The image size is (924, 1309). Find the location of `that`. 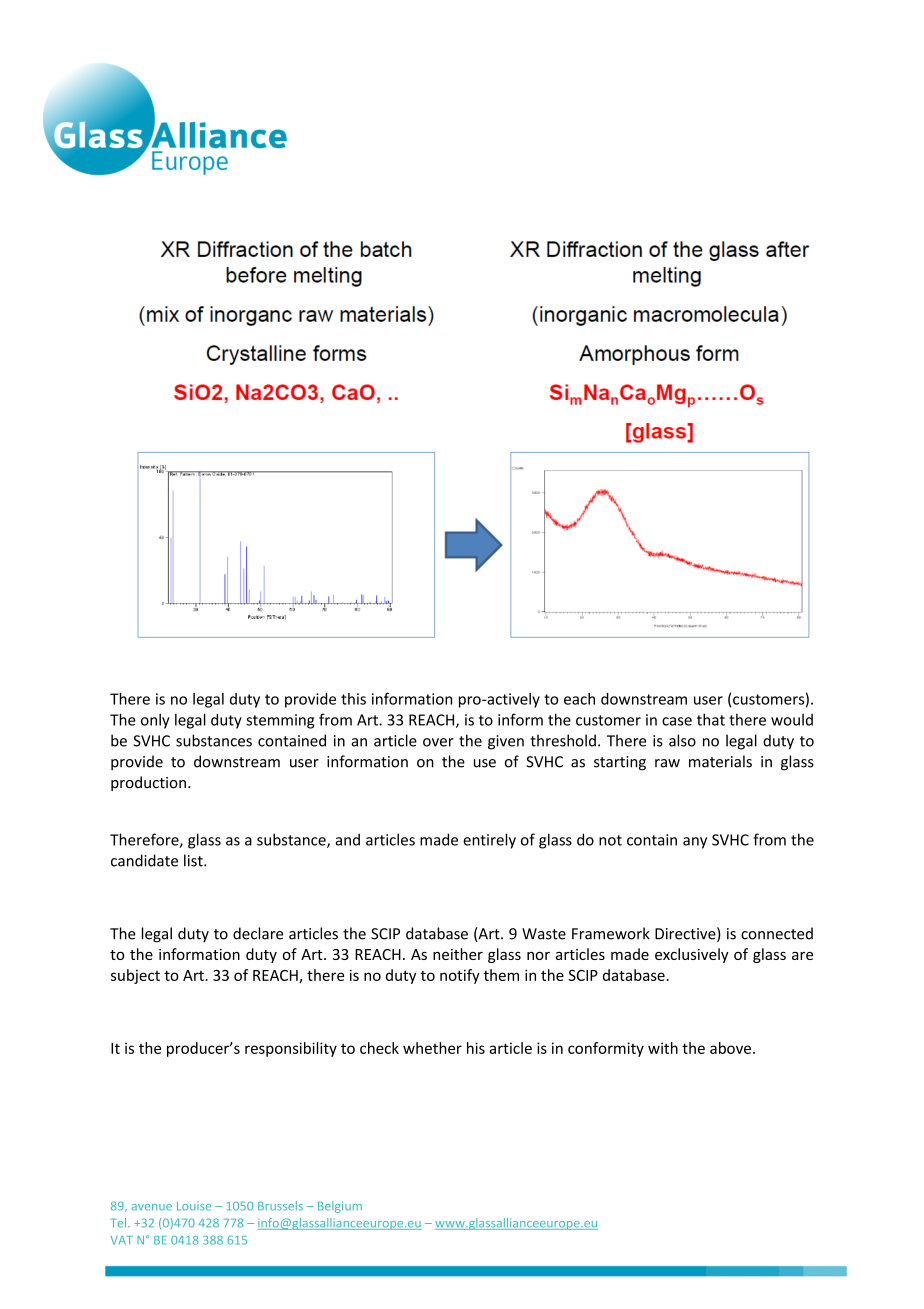

that is located at coordinates (711, 719).
